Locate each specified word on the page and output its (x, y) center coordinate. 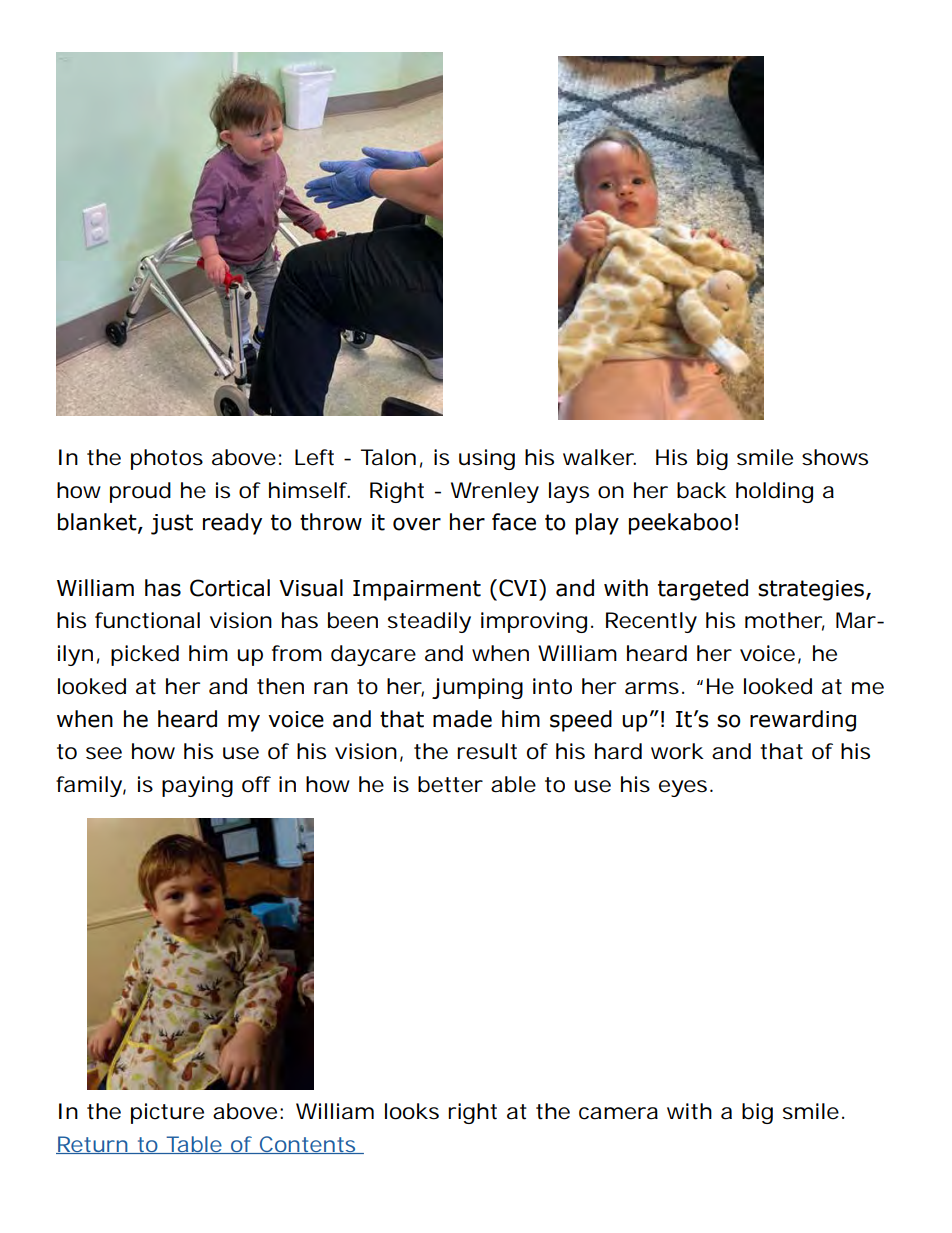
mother (785, 621)
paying (197, 786)
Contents (307, 1145)
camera (618, 1113)
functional (147, 620)
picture (167, 1113)
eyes (683, 788)
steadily (429, 622)
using (487, 459)
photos (167, 459)
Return (92, 1145)
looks (412, 1111)
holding (774, 492)
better (450, 784)
